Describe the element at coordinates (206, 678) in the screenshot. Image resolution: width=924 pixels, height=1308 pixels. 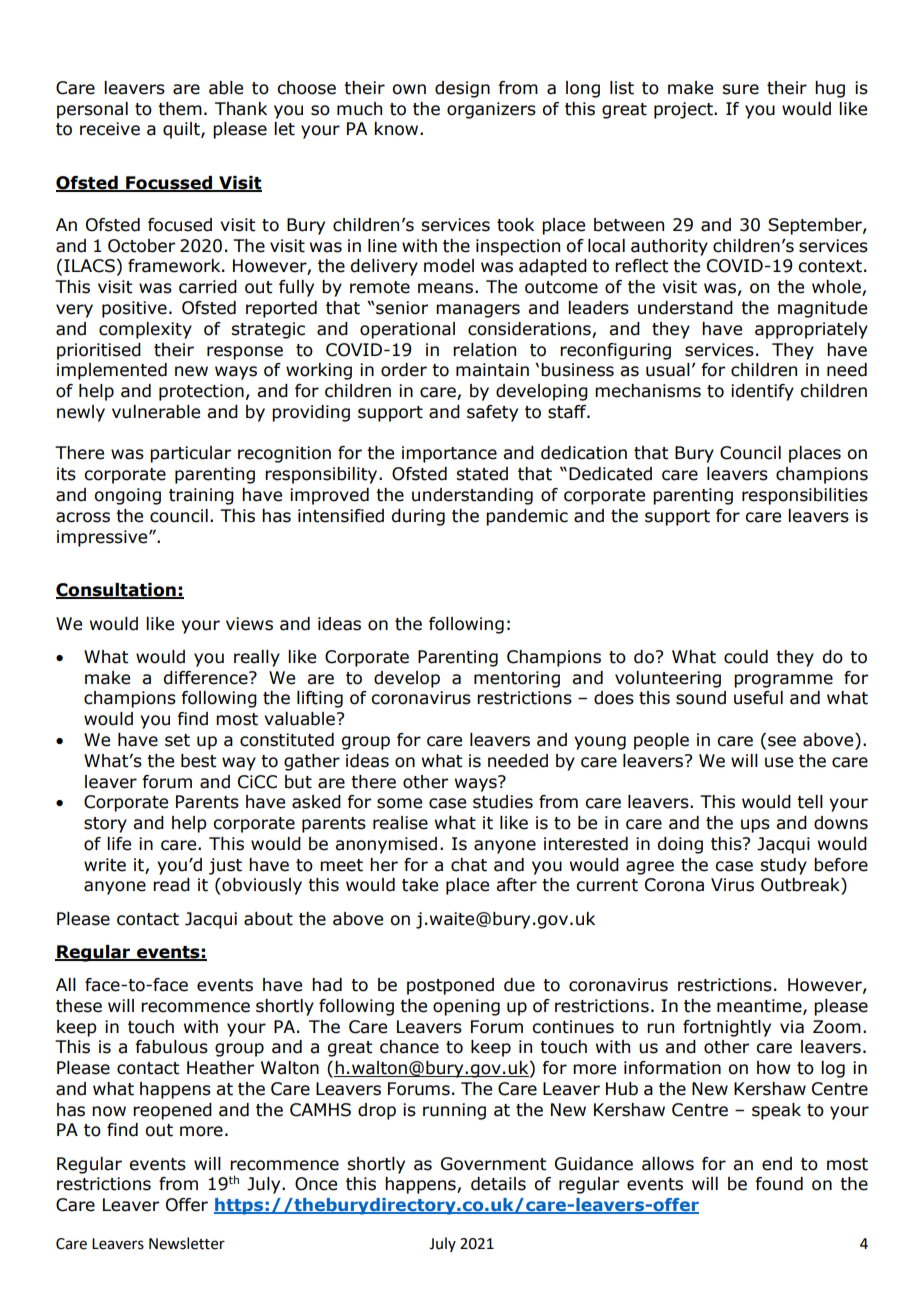
I see `difference` at that location.
